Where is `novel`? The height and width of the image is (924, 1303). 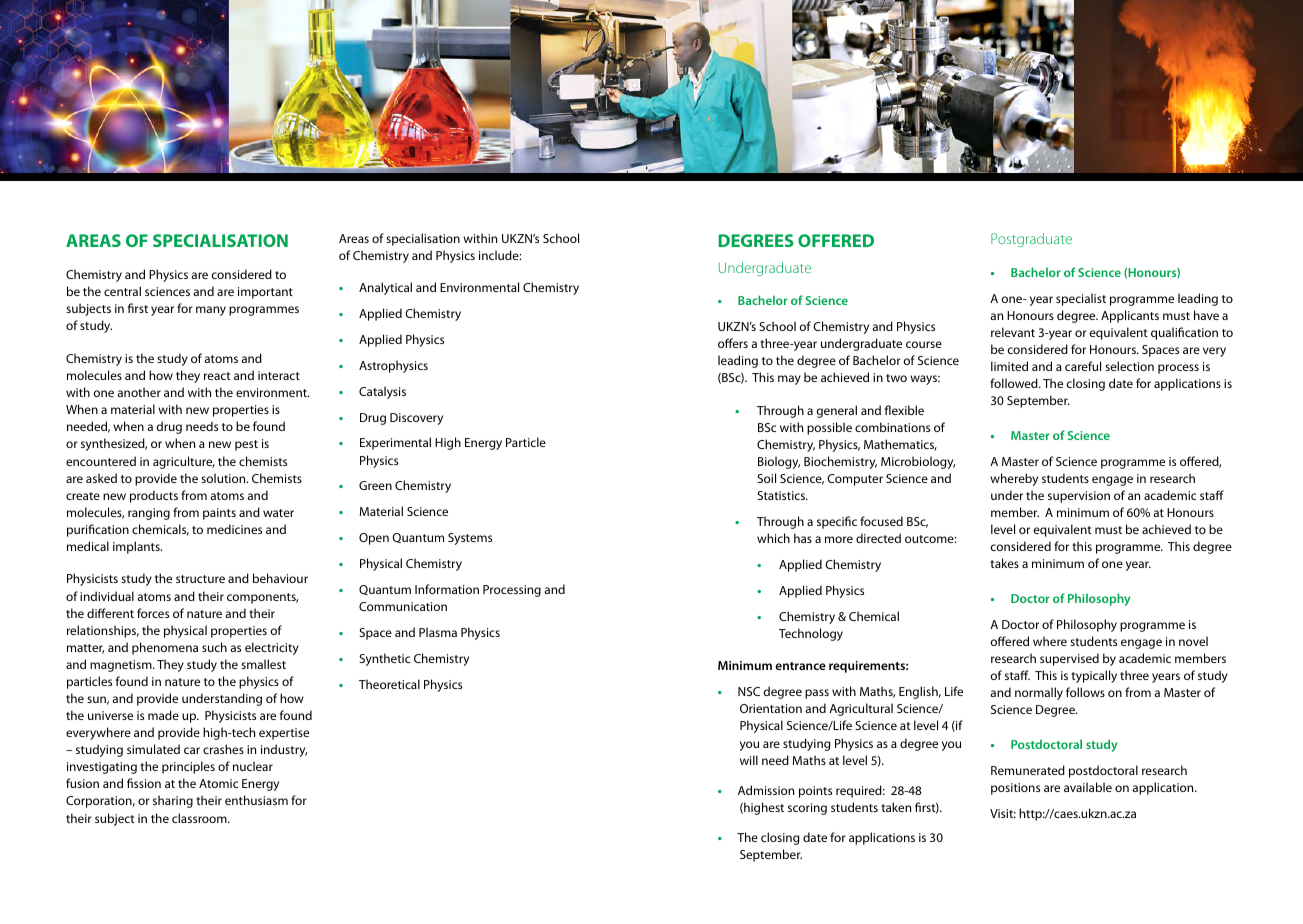 novel is located at coordinates (1193, 641).
